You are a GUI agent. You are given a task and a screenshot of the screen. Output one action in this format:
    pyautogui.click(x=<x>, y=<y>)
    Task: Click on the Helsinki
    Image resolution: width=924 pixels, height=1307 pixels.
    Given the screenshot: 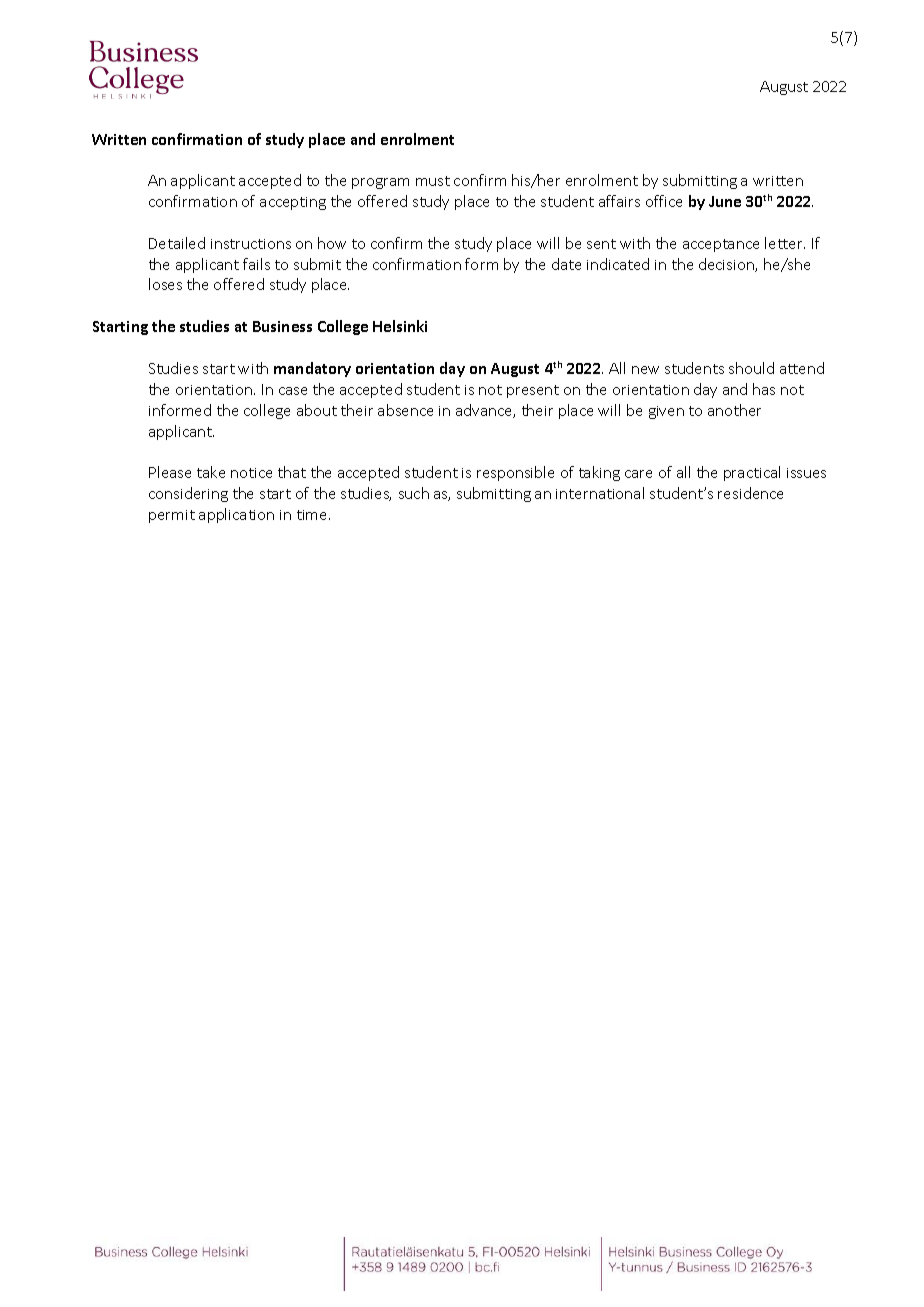 What is the action you would take?
    pyautogui.click(x=400, y=326)
